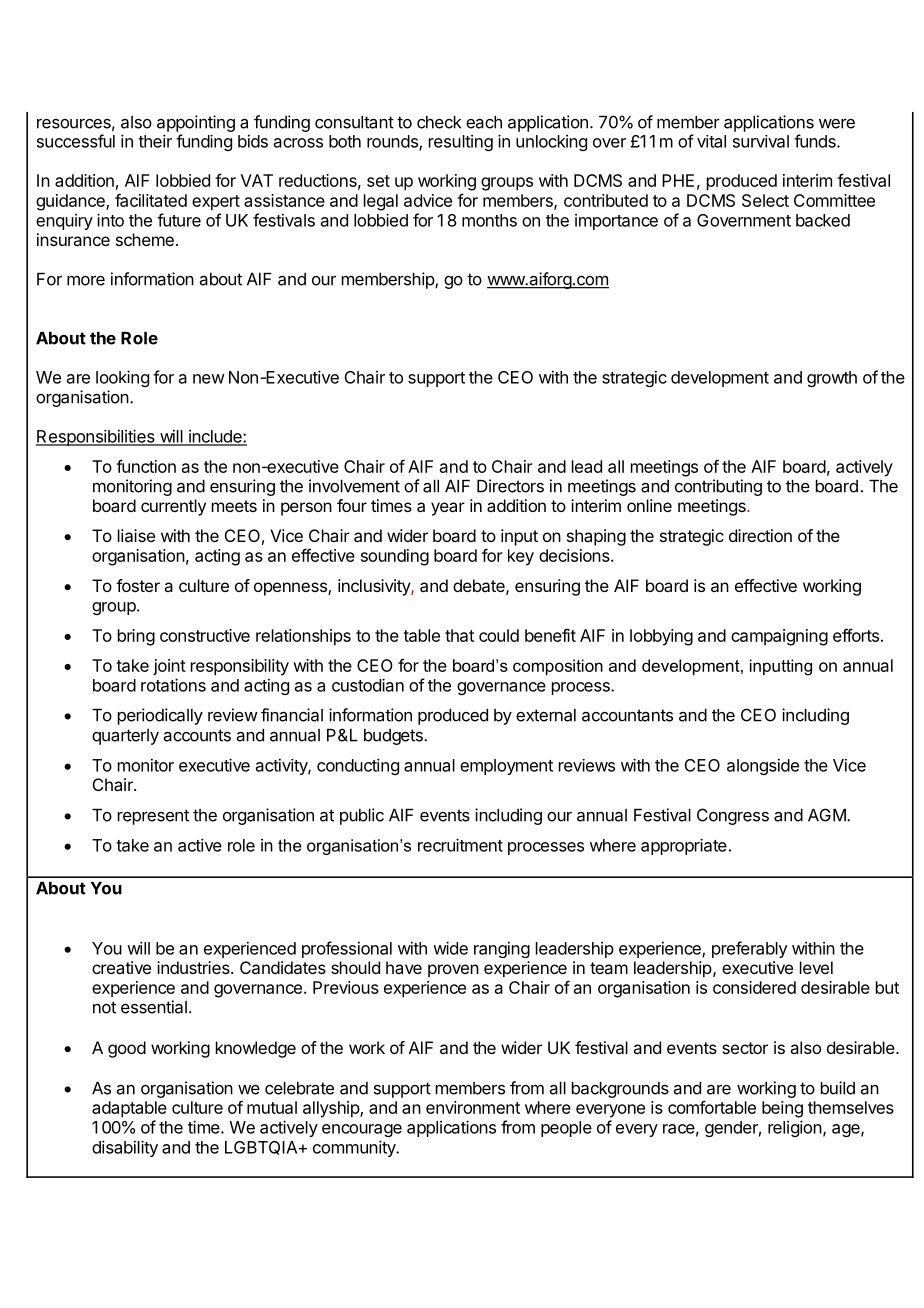 The width and height of the page is (924, 1308). I want to click on bring, so click(136, 637).
